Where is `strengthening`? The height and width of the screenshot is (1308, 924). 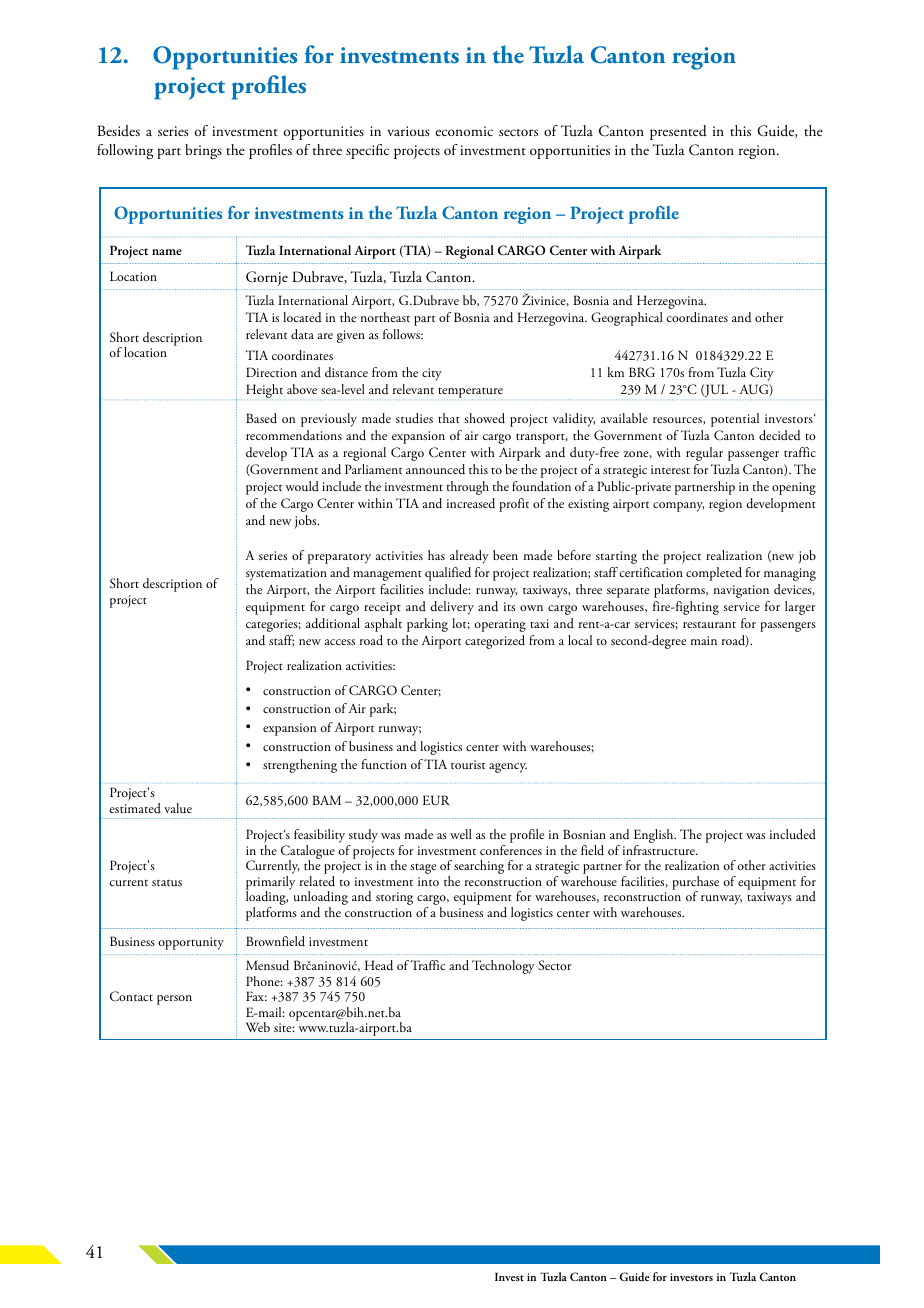
strengthening is located at coordinates (300, 766).
